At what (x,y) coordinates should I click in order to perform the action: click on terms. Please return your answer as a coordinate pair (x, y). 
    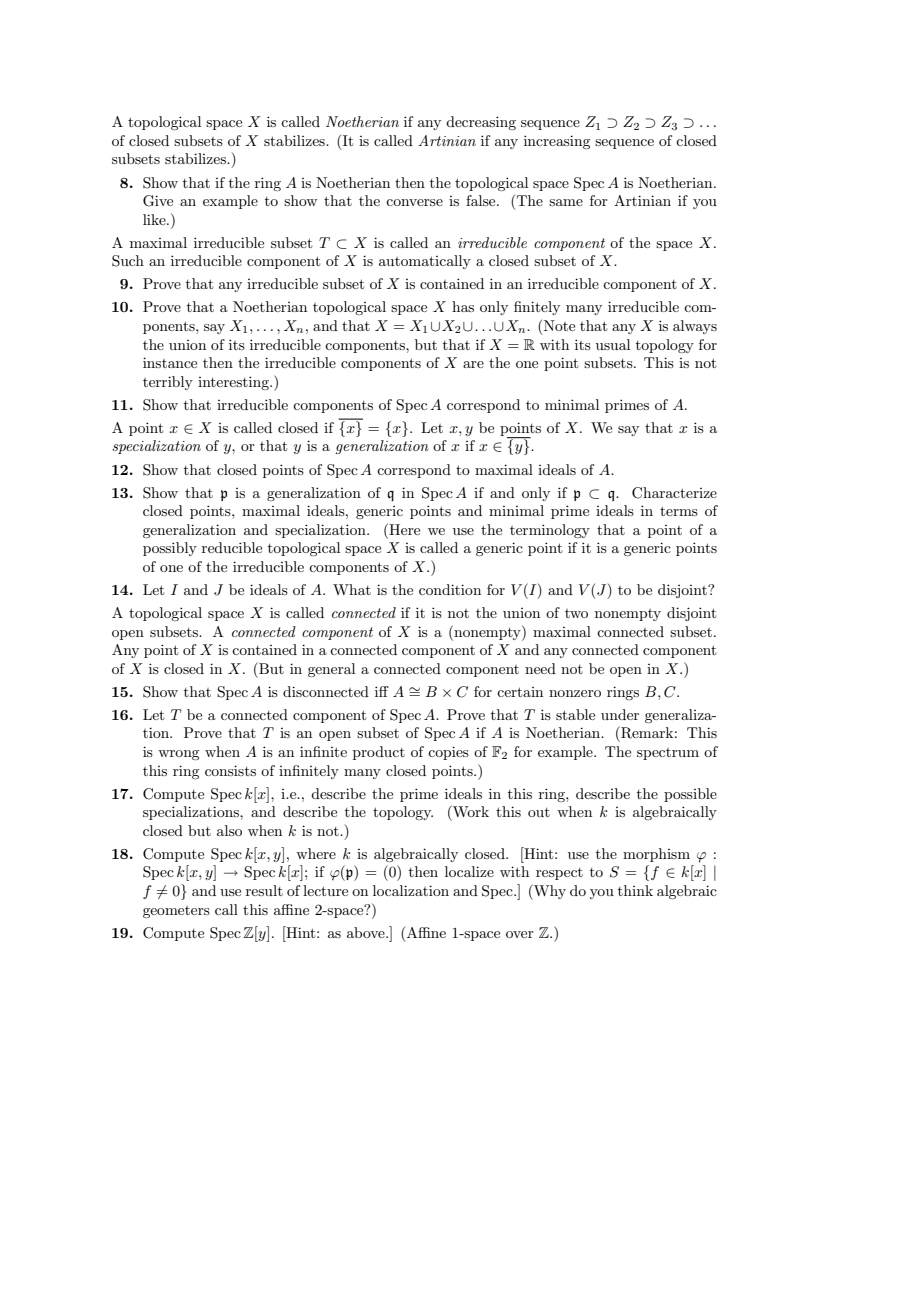
    Looking at the image, I should click on (679, 511).
